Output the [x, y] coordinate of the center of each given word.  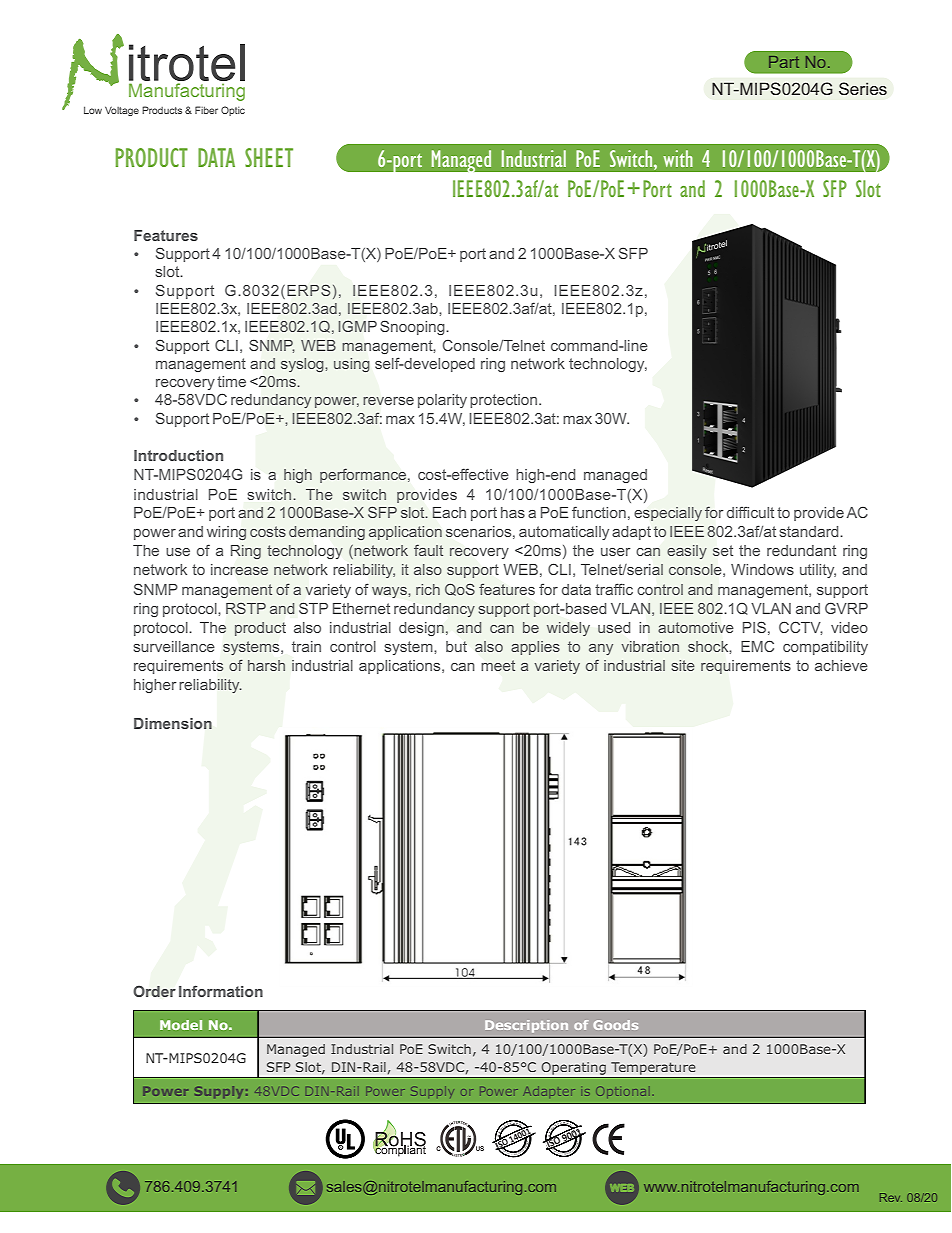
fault [428, 550]
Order [154, 991]
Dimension [173, 723]
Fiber [206, 110]
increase [239, 569]
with [678, 158]
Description [526, 1026]
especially [668, 514]
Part [784, 62]
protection [505, 401]
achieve [841, 665]
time [231, 381]
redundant [801, 550]
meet [498, 665]
